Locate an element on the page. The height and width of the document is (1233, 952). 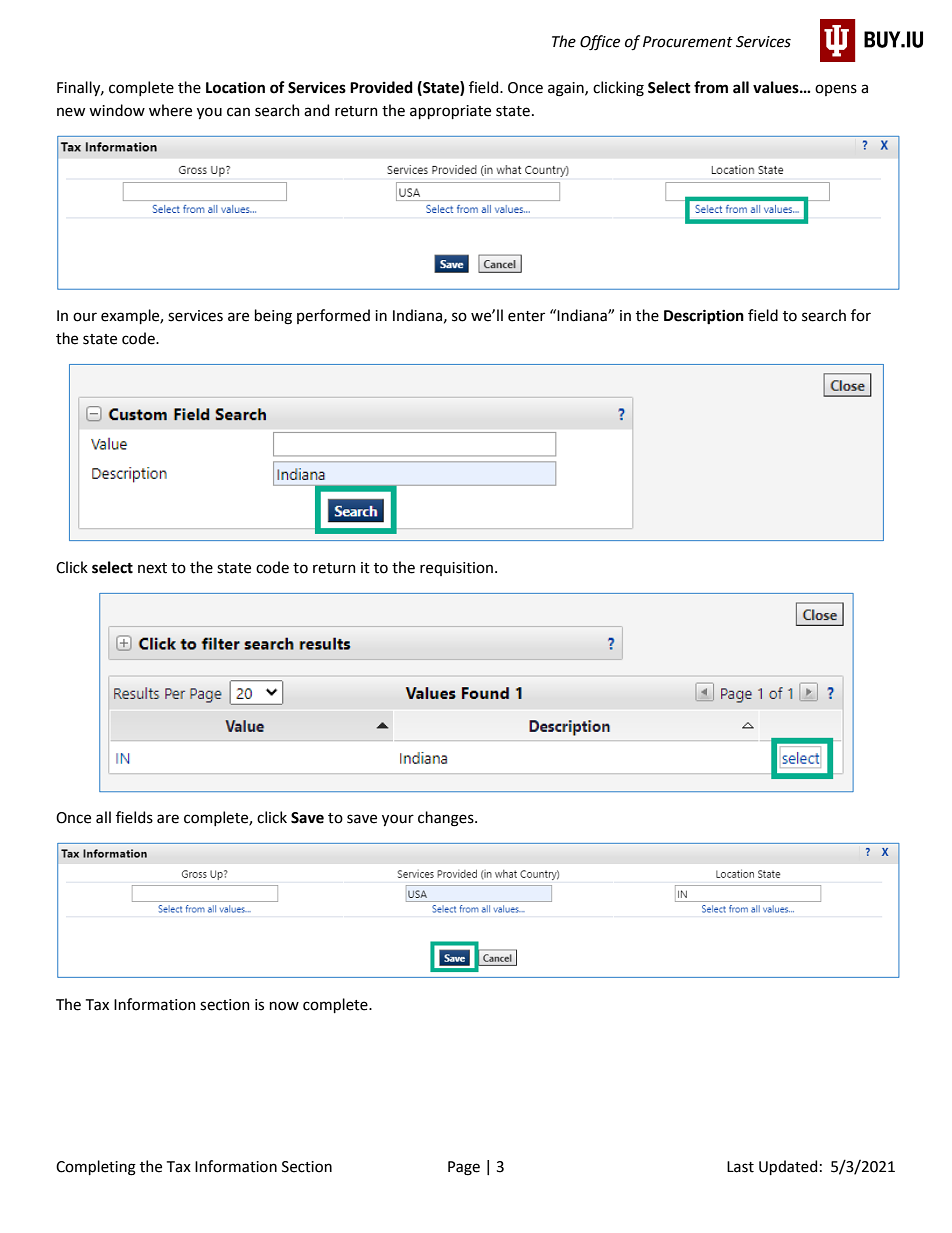
now is located at coordinates (284, 1006).
